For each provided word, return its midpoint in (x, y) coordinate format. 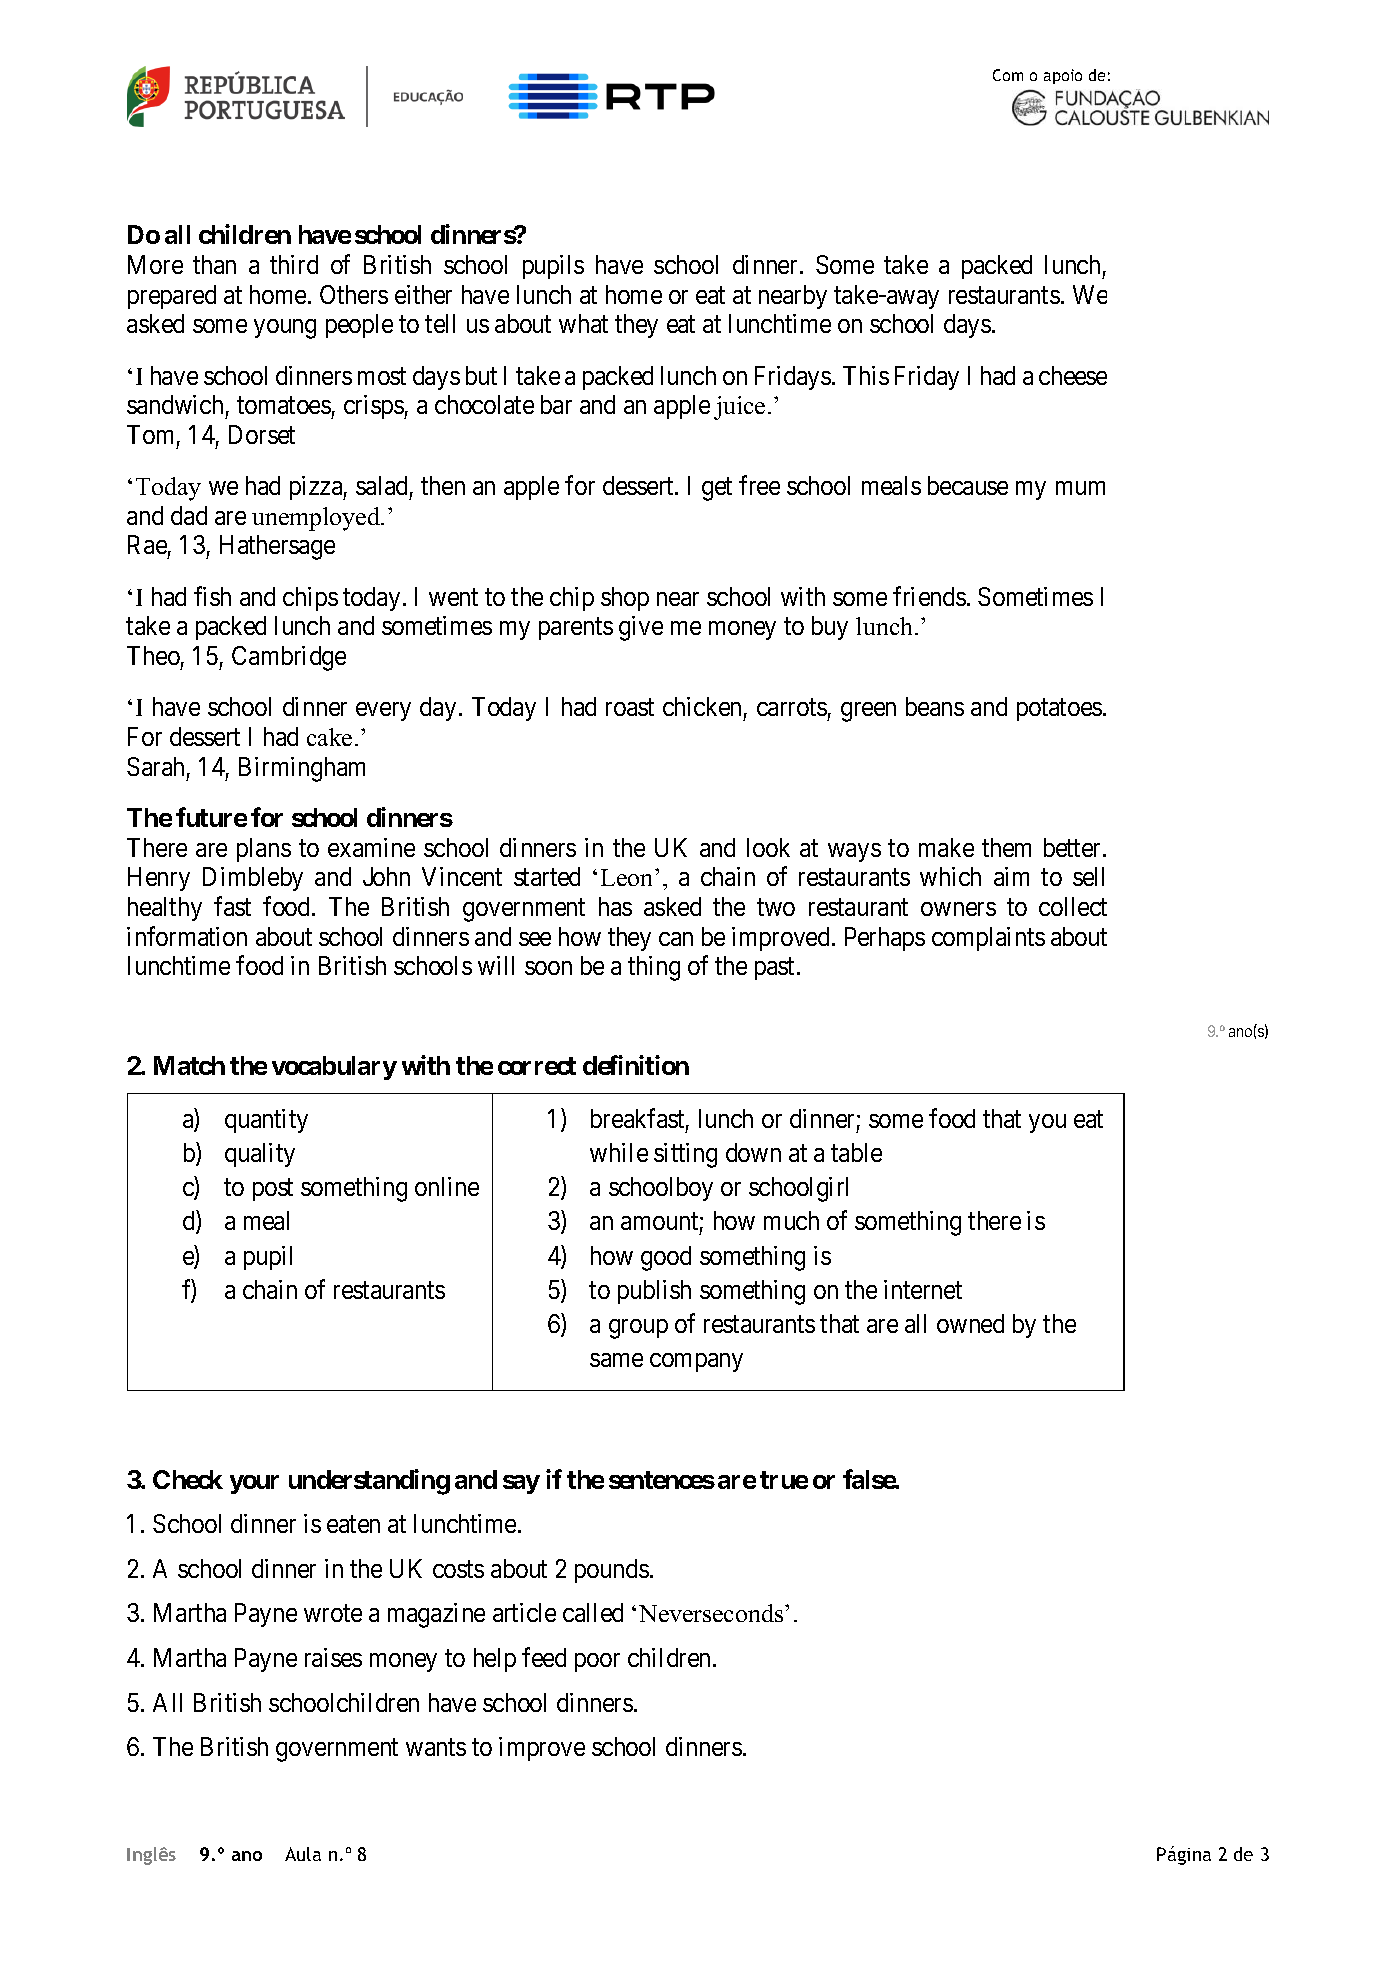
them (1006, 847)
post (273, 1190)
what (583, 323)
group (638, 1329)
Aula (303, 1854)
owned (970, 1323)
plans (264, 850)
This (866, 375)
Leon (628, 877)
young (285, 329)
